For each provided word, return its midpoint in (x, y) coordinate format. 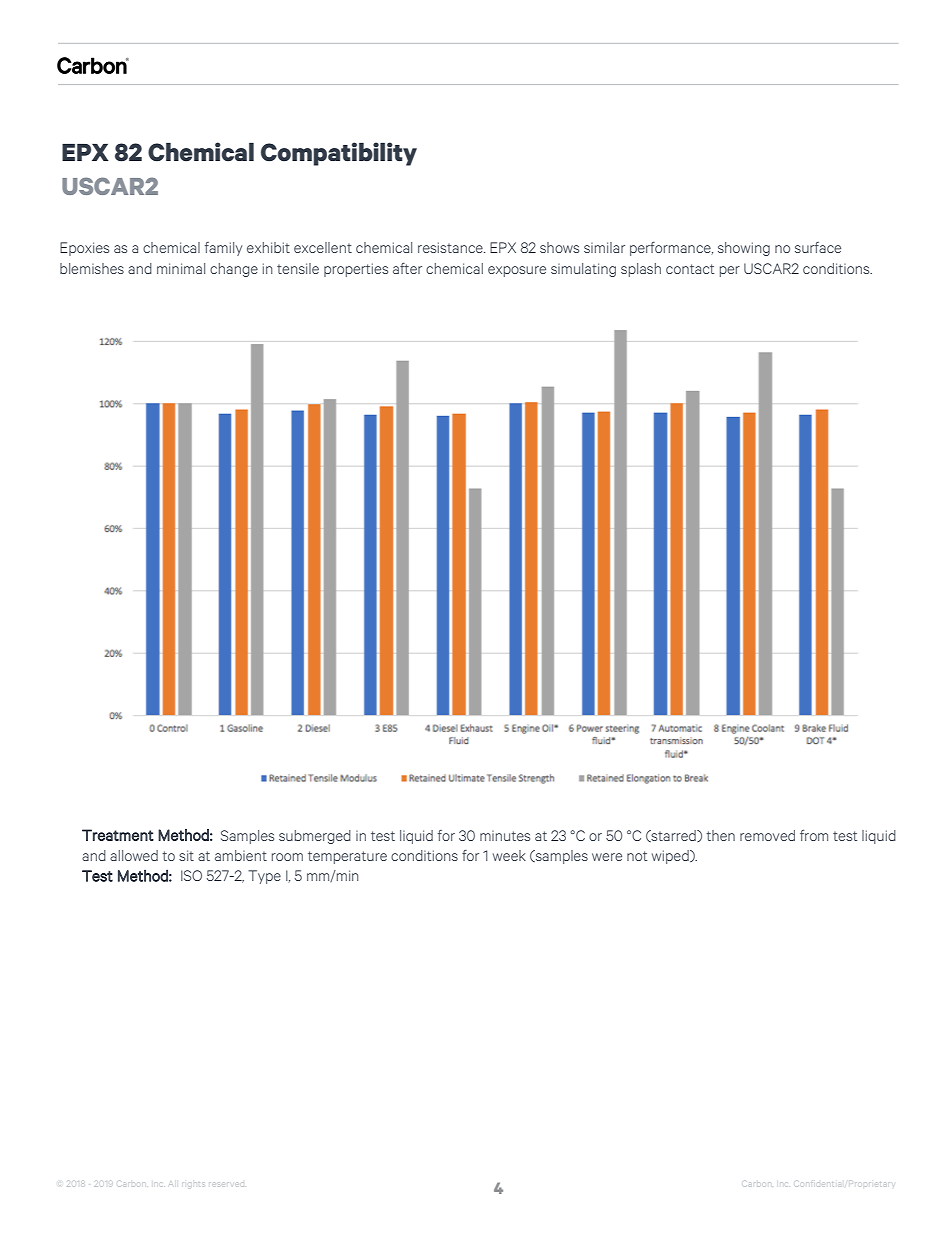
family (223, 249)
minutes (505, 836)
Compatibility (339, 154)
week (509, 855)
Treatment (118, 835)
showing (744, 249)
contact (690, 269)
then (720, 835)
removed (767, 835)
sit (186, 855)
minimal (181, 268)
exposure (517, 271)
